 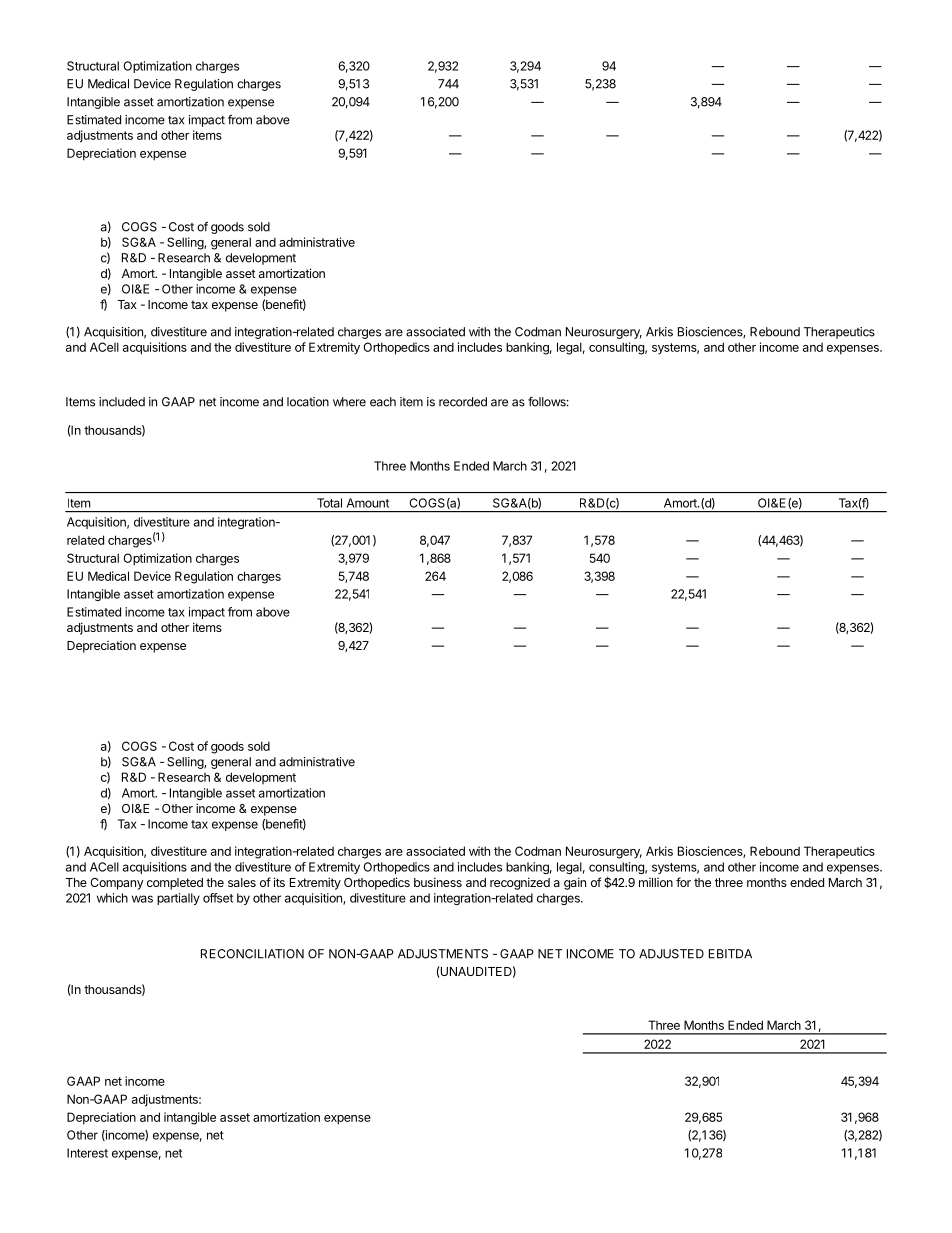 I want to click on RECONCILIATION, so click(x=252, y=954).
